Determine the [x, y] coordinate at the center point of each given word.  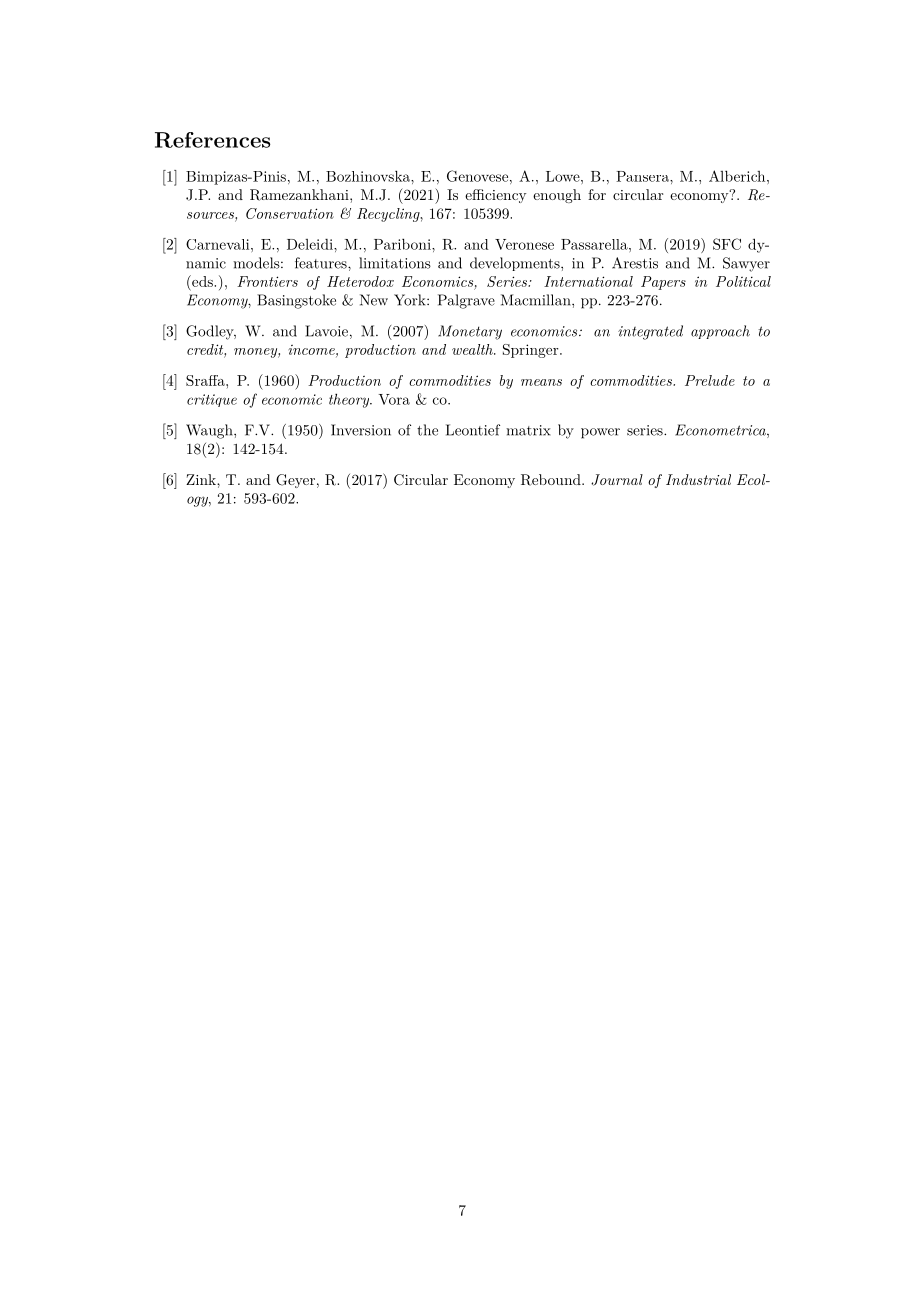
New [374, 300]
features [322, 263]
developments [516, 264]
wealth [473, 349]
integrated [650, 332]
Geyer [295, 481]
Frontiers [267, 281]
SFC [727, 244]
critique [212, 400]
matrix [528, 430]
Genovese [477, 176]
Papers [663, 283]
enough [557, 196]
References [213, 140]
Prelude [710, 380]
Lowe [564, 176]
